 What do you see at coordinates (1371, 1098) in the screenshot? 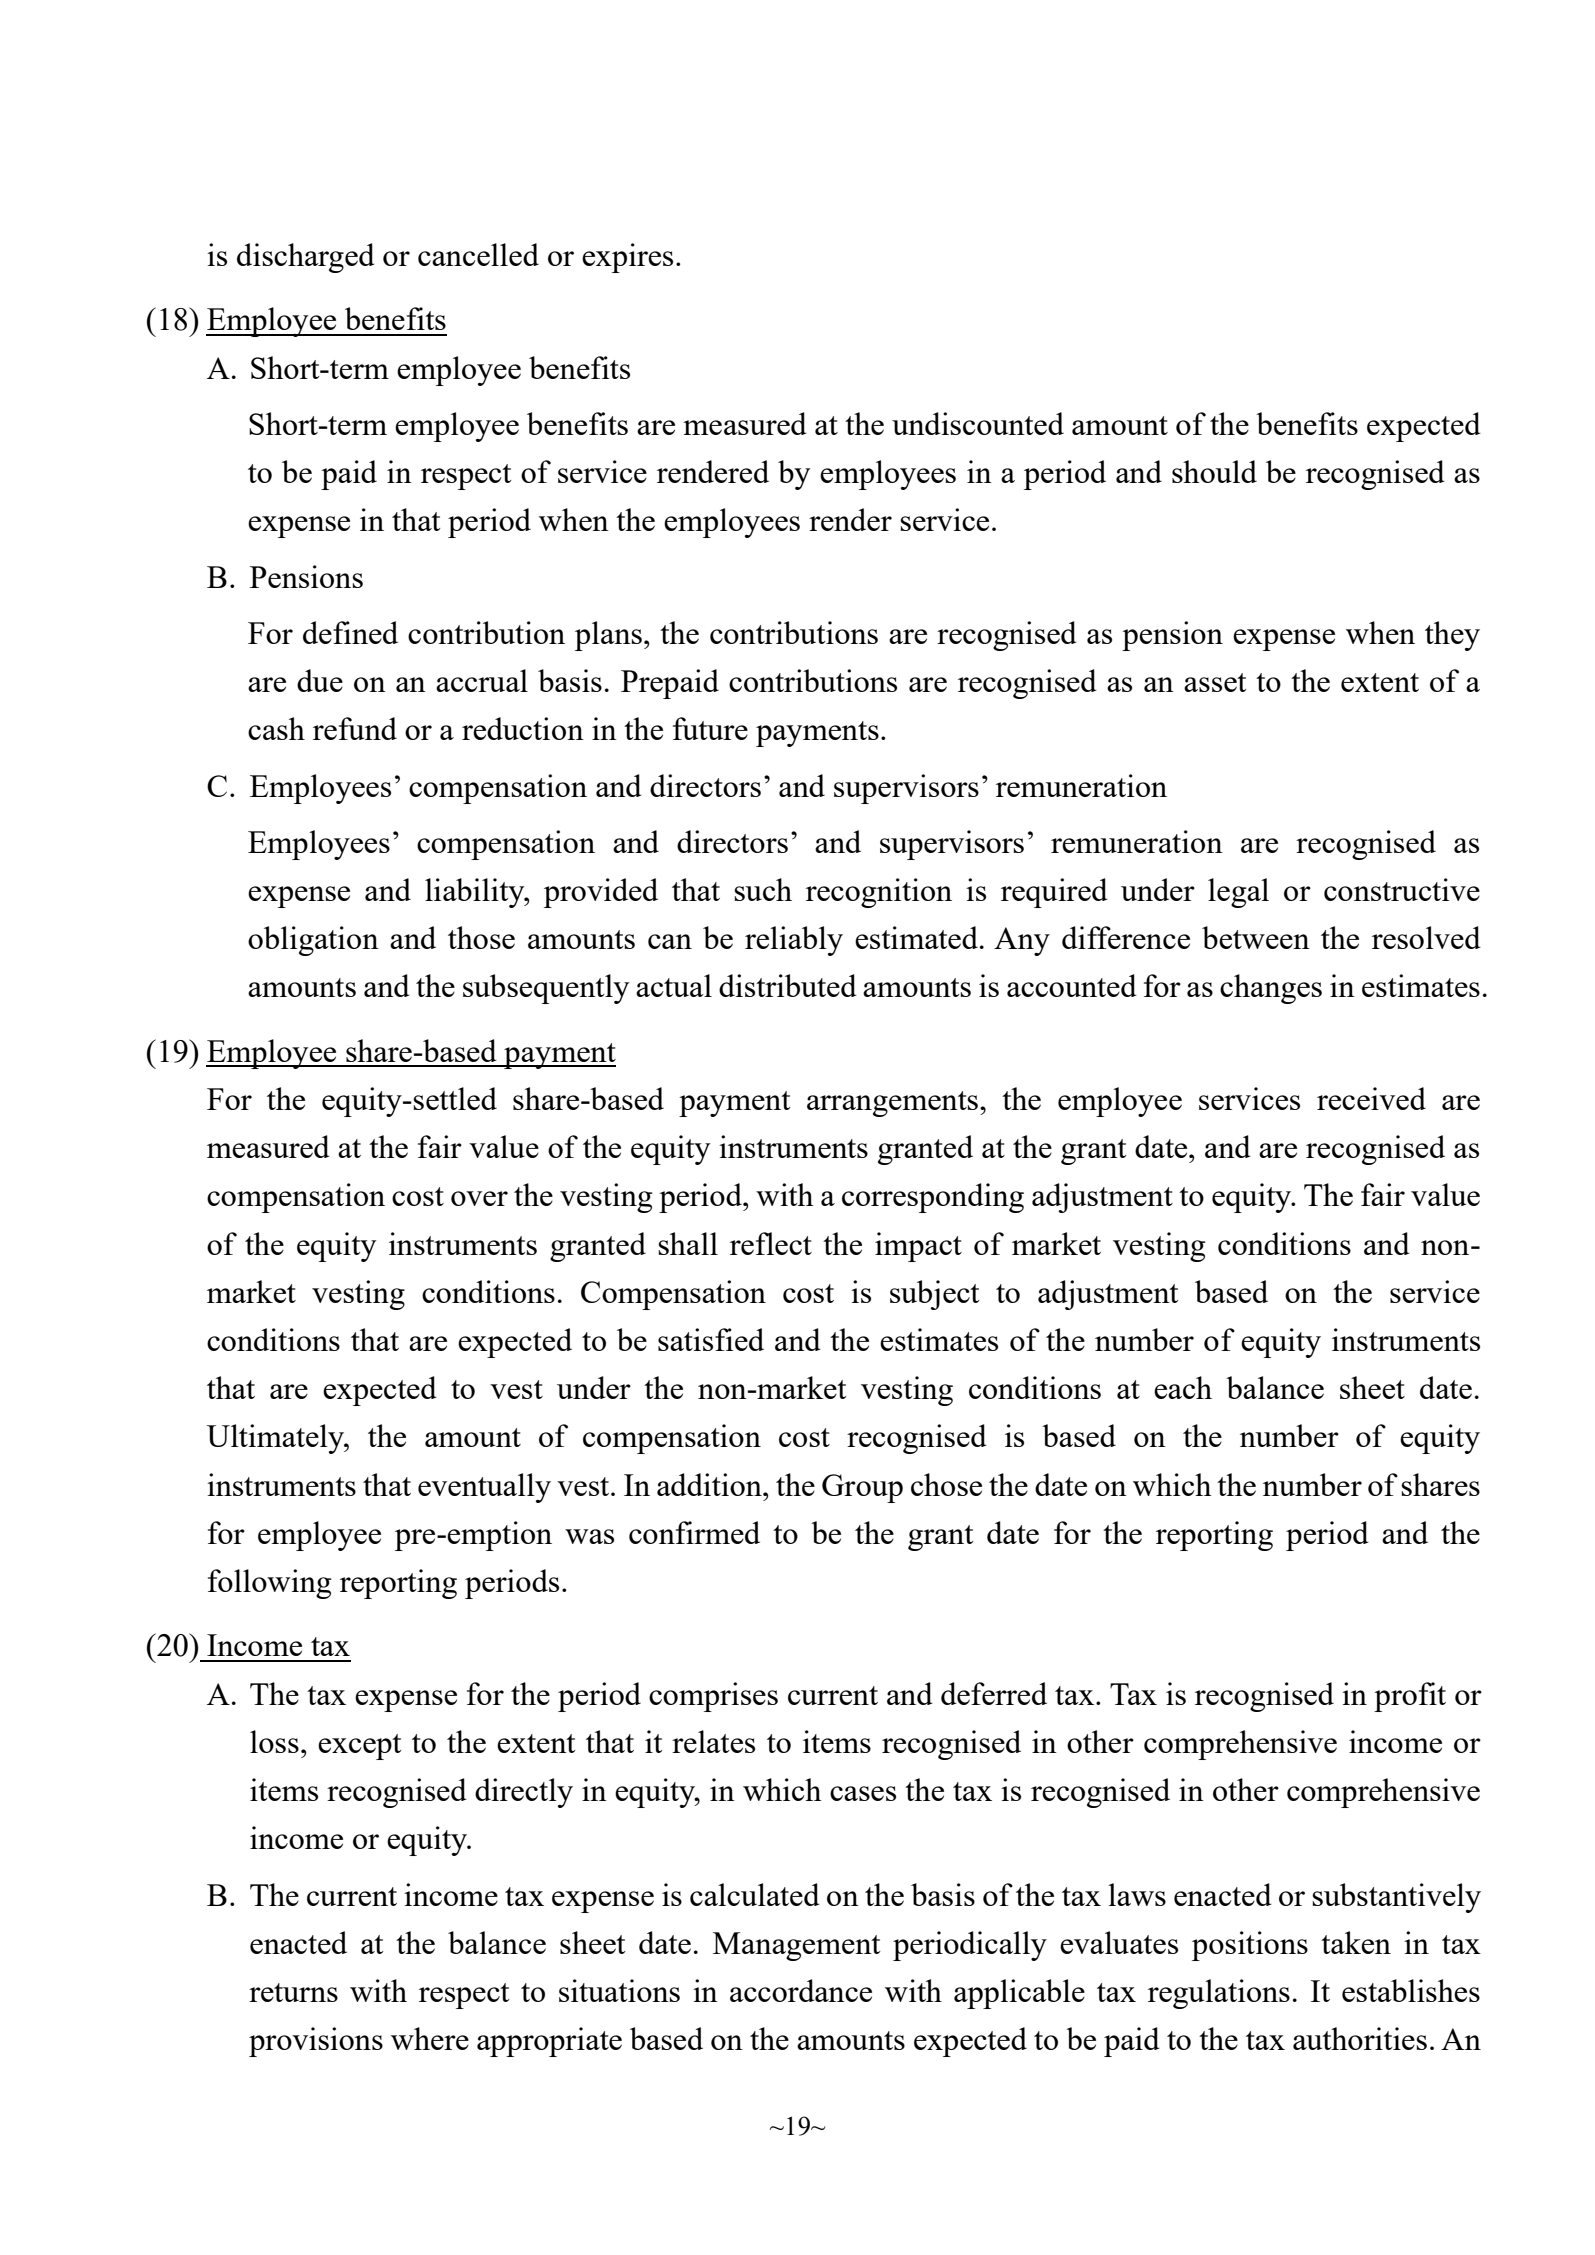
I see `received` at bounding box center [1371, 1098].
